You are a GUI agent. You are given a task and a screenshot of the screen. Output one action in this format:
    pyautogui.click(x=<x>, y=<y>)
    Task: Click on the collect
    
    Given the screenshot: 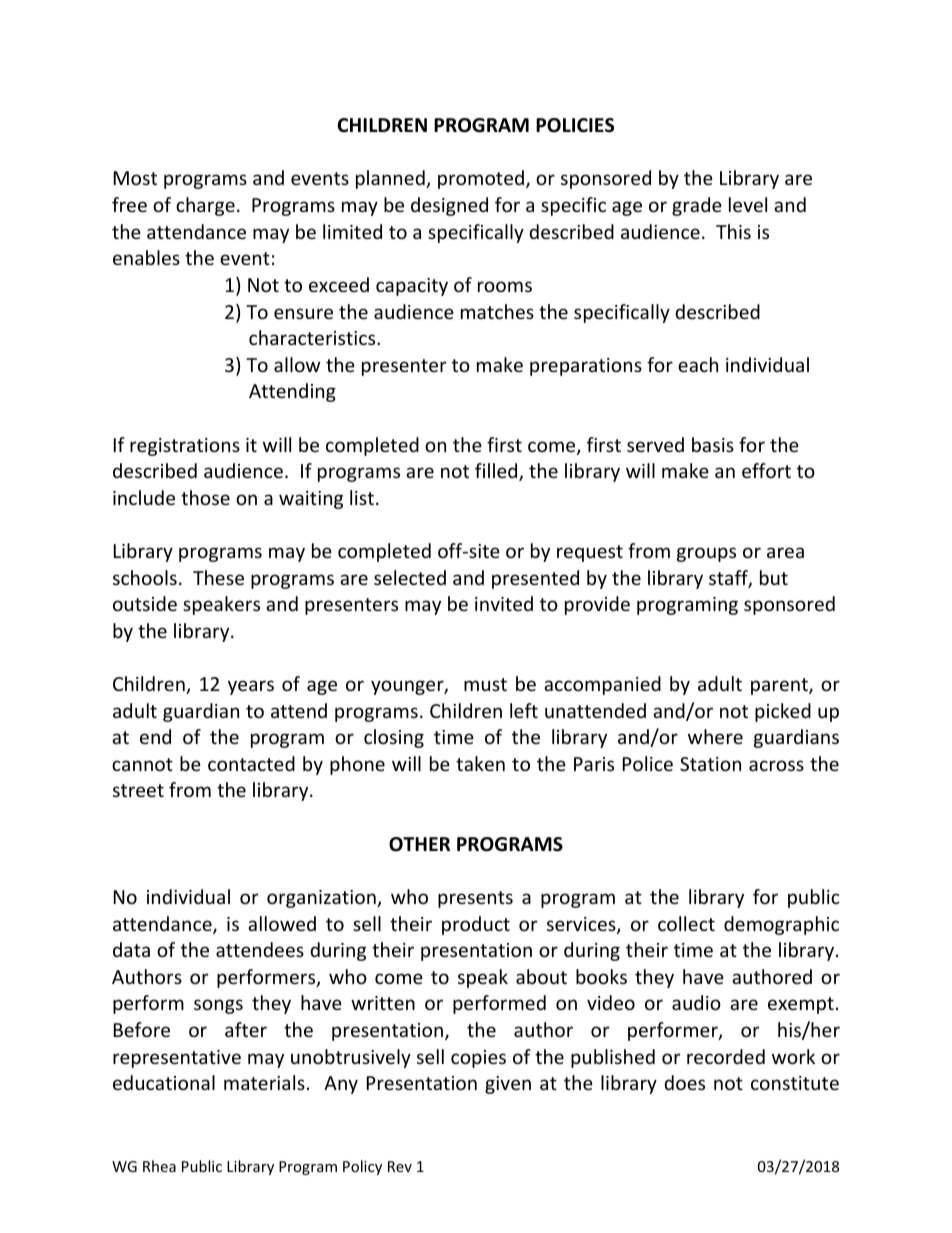 What is the action you would take?
    pyautogui.click(x=686, y=923)
